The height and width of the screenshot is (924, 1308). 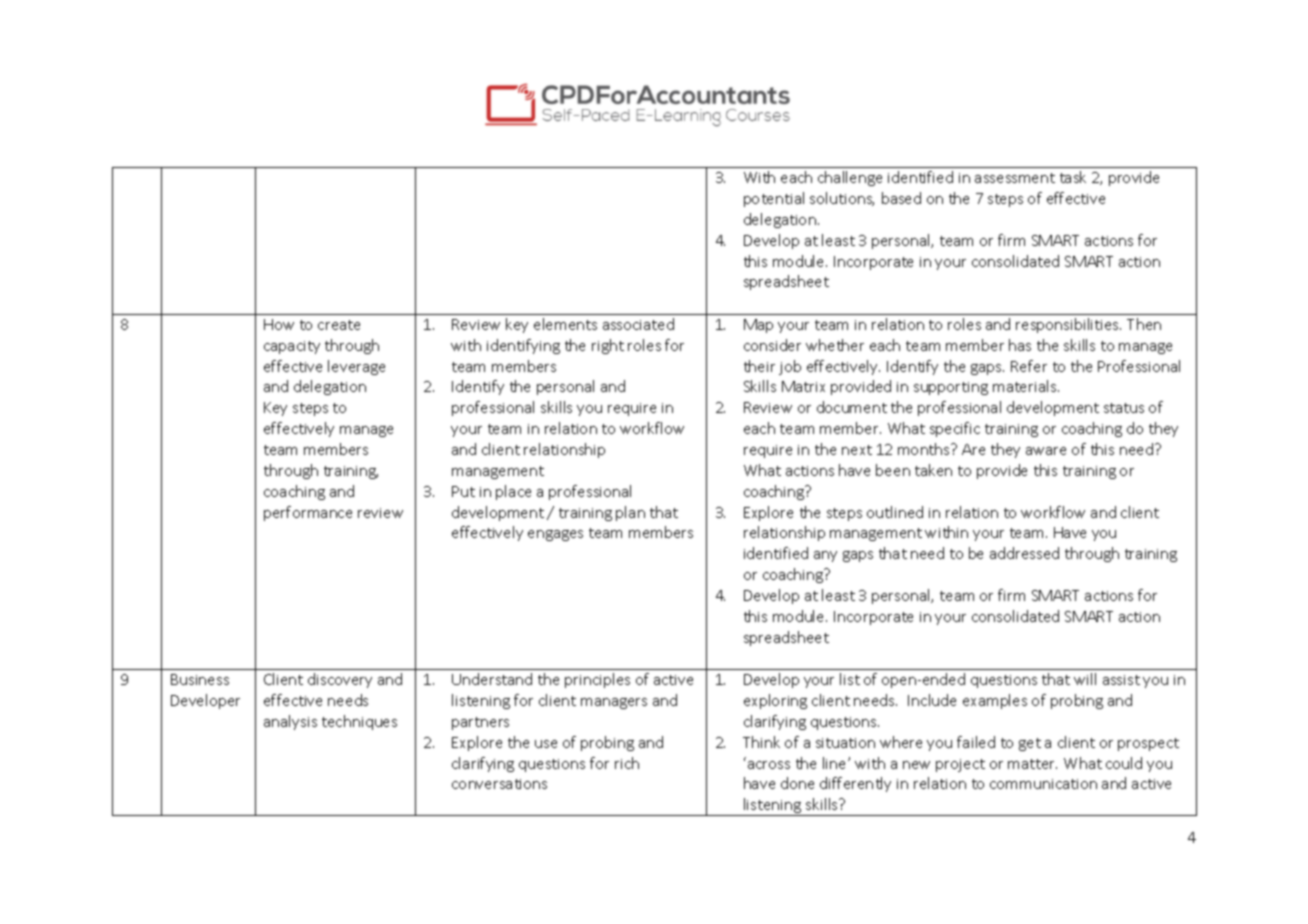 I want to click on any, so click(x=825, y=556).
